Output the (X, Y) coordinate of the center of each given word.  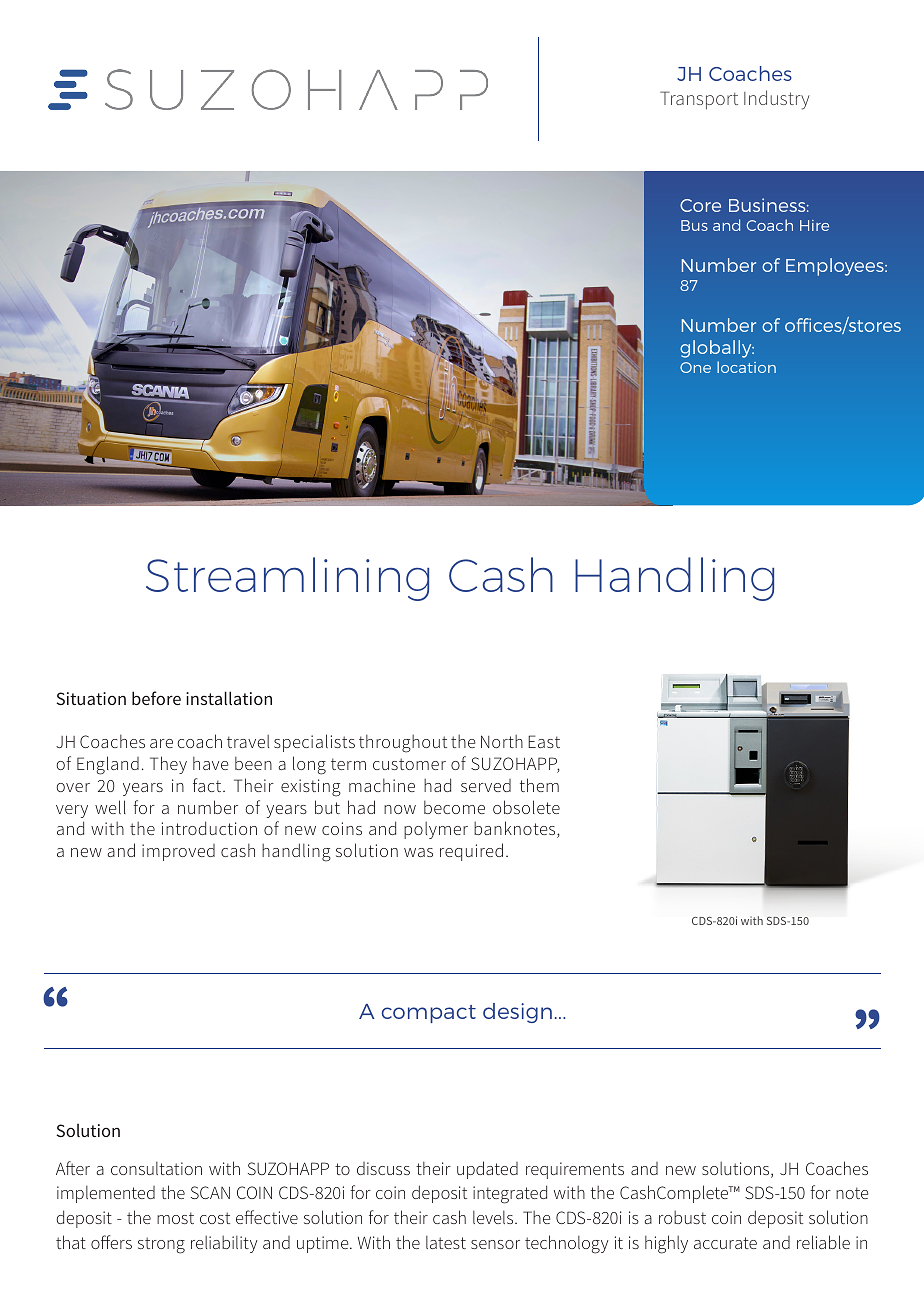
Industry (777, 100)
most (175, 1218)
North (502, 741)
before (156, 698)
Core (700, 205)
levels (494, 1217)
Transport (699, 100)
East (544, 741)
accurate (725, 1243)
